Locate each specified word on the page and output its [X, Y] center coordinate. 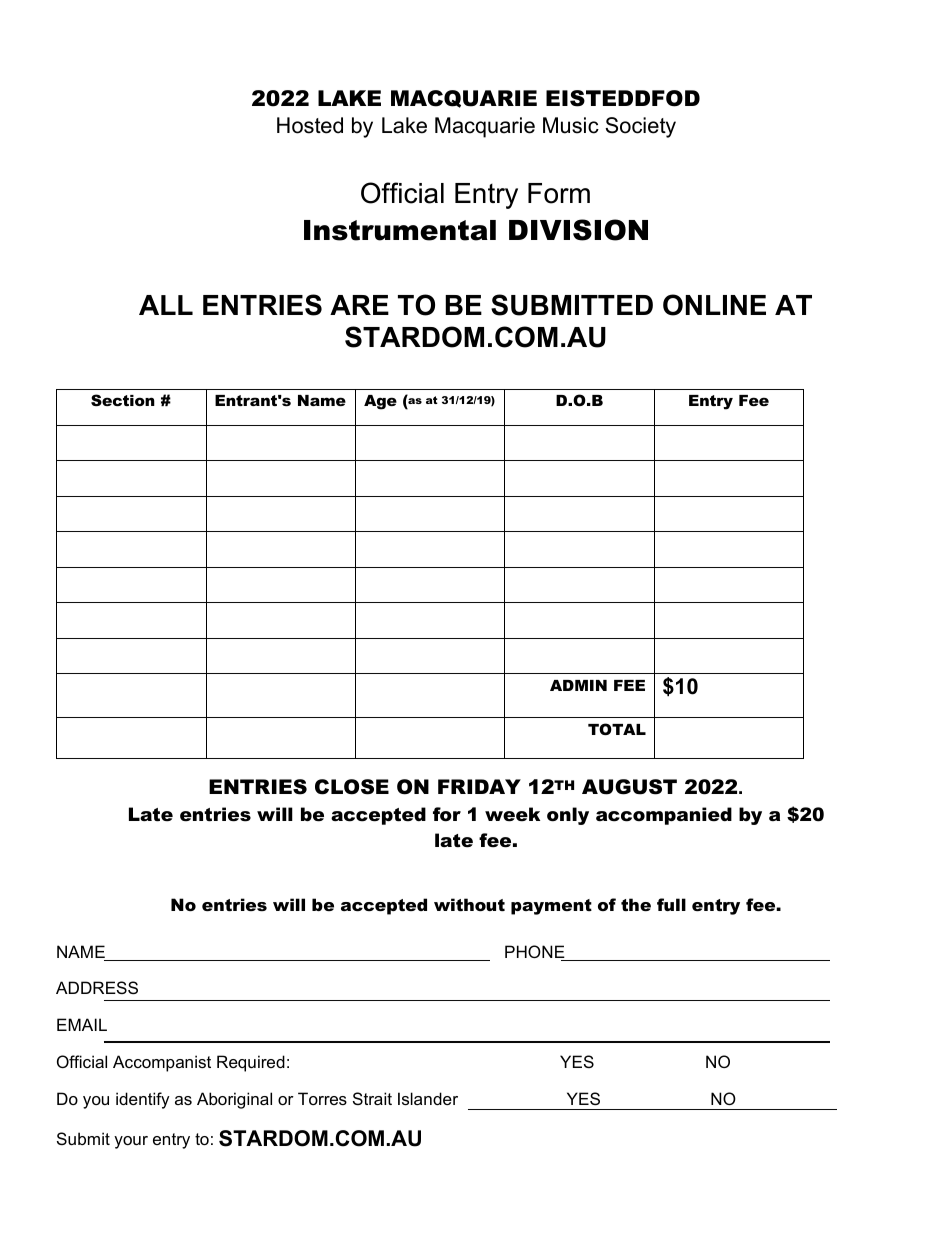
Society [640, 127]
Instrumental [400, 230]
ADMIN [578, 685]
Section [123, 400]
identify [143, 1100]
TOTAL [617, 729]
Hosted [310, 125]
